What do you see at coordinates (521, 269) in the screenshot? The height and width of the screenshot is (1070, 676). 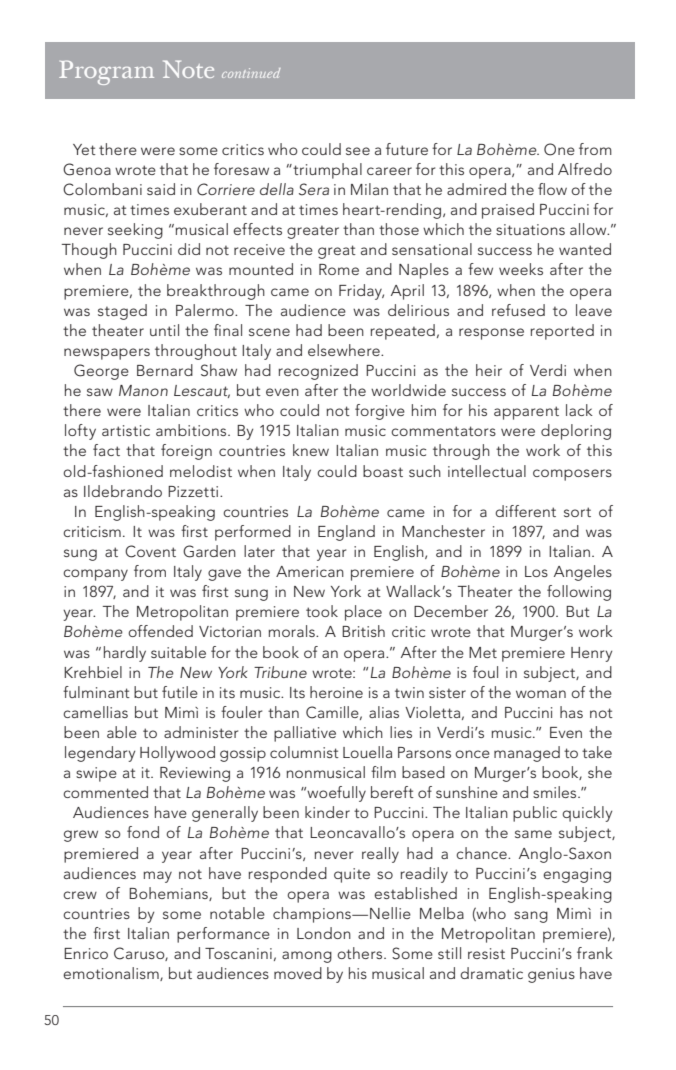 I see `weeks` at bounding box center [521, 269].
